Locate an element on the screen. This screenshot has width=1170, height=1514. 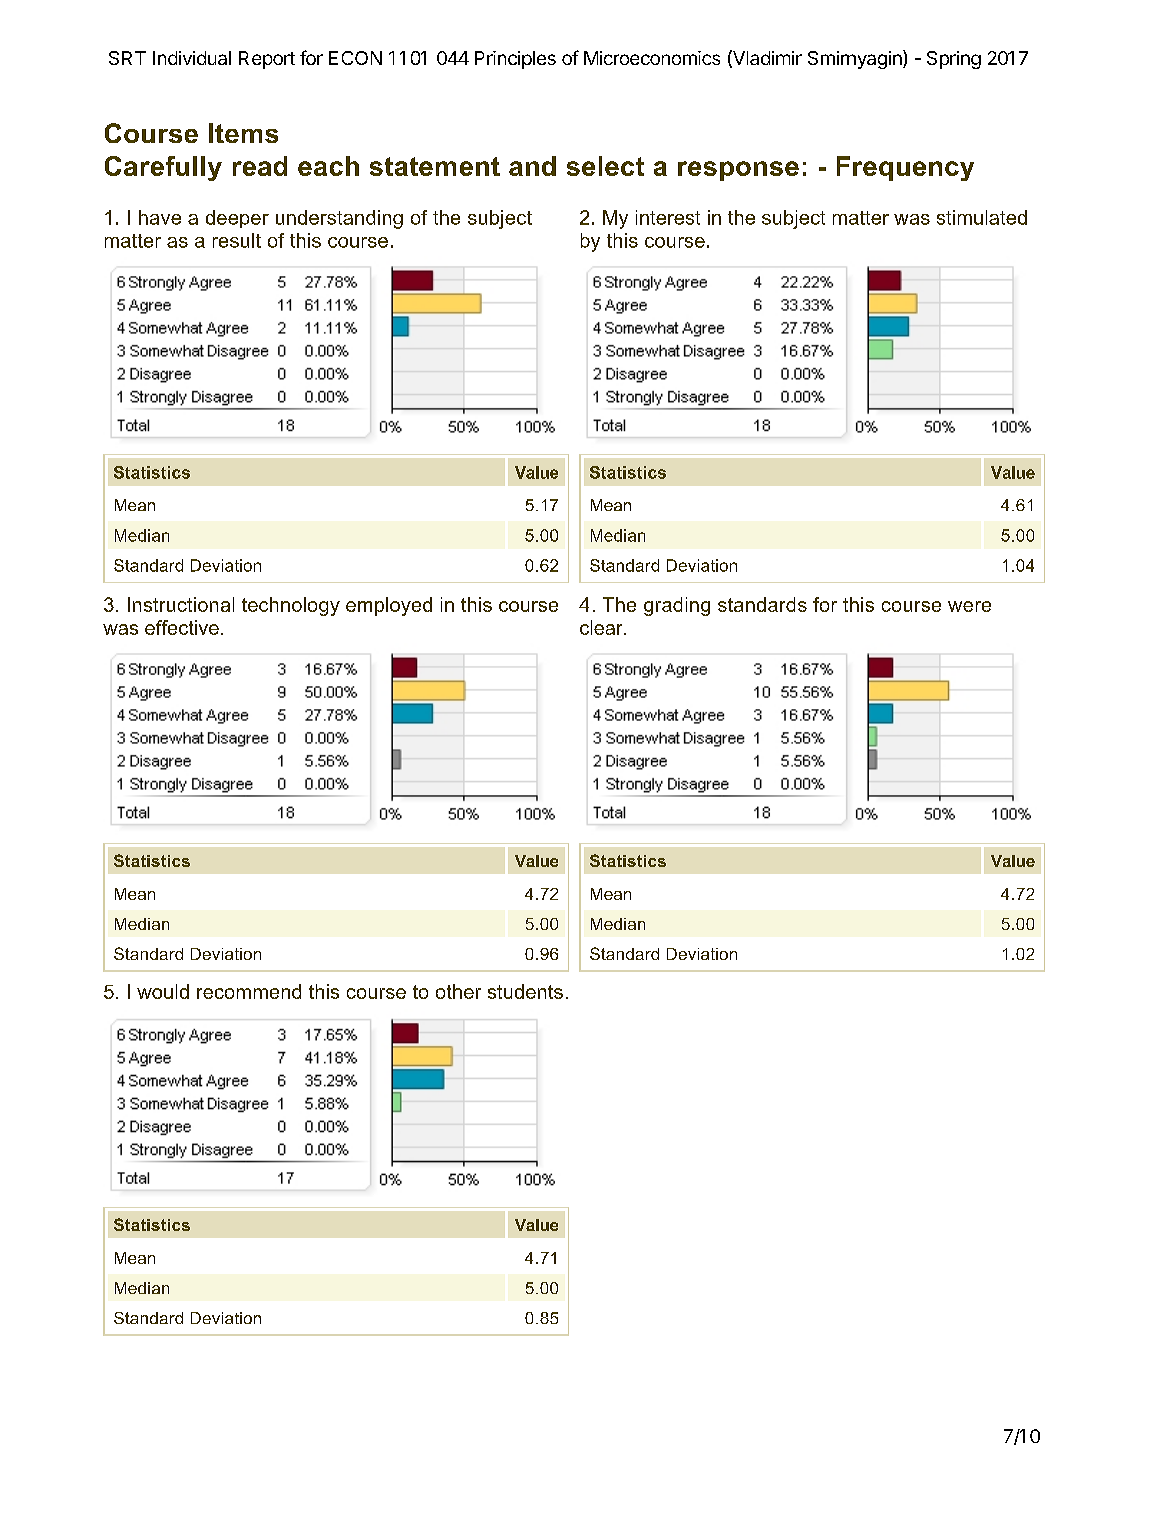
Principles is located at coordinates (515, 60).
